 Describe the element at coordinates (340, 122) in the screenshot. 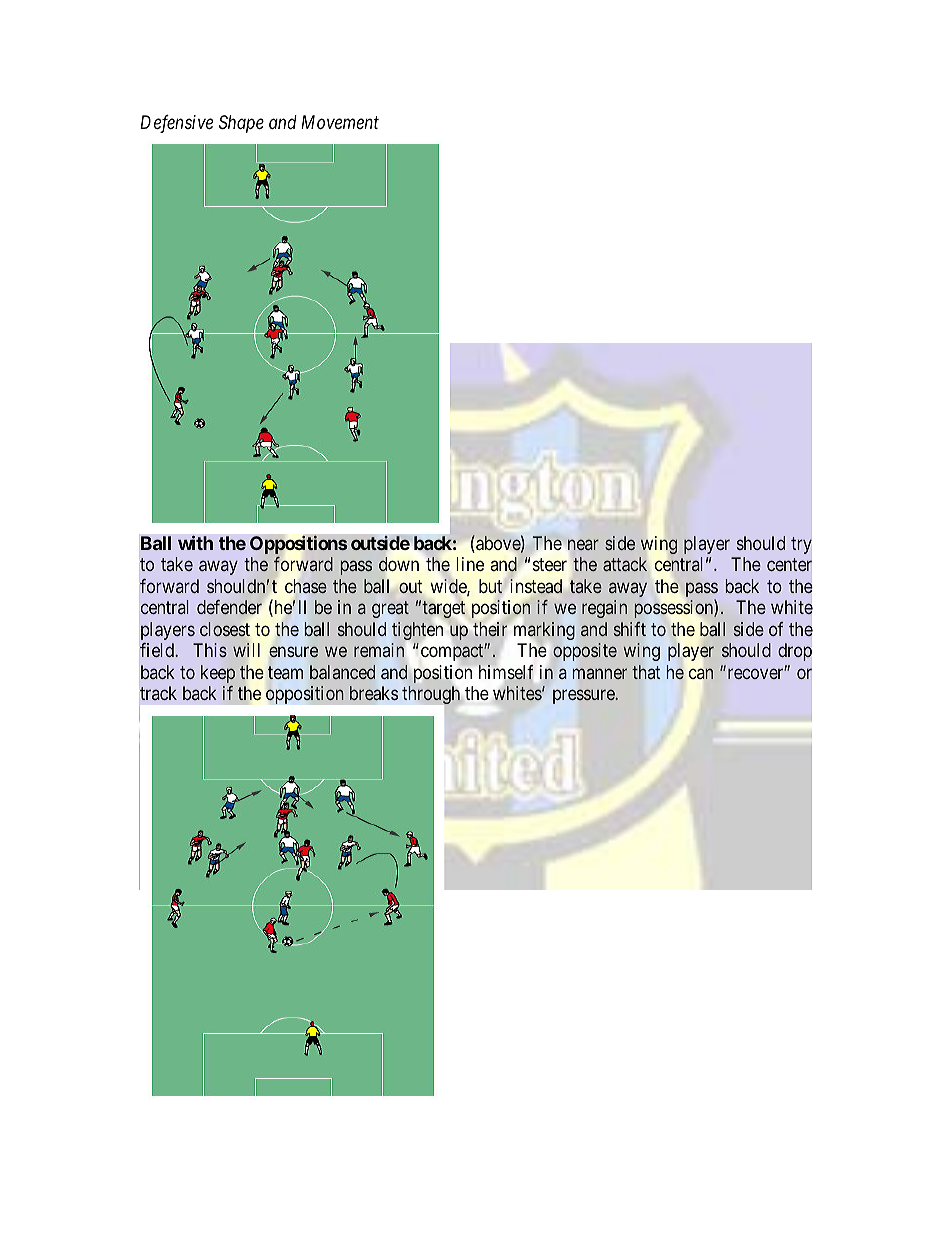

I see `Movement` at that location.
